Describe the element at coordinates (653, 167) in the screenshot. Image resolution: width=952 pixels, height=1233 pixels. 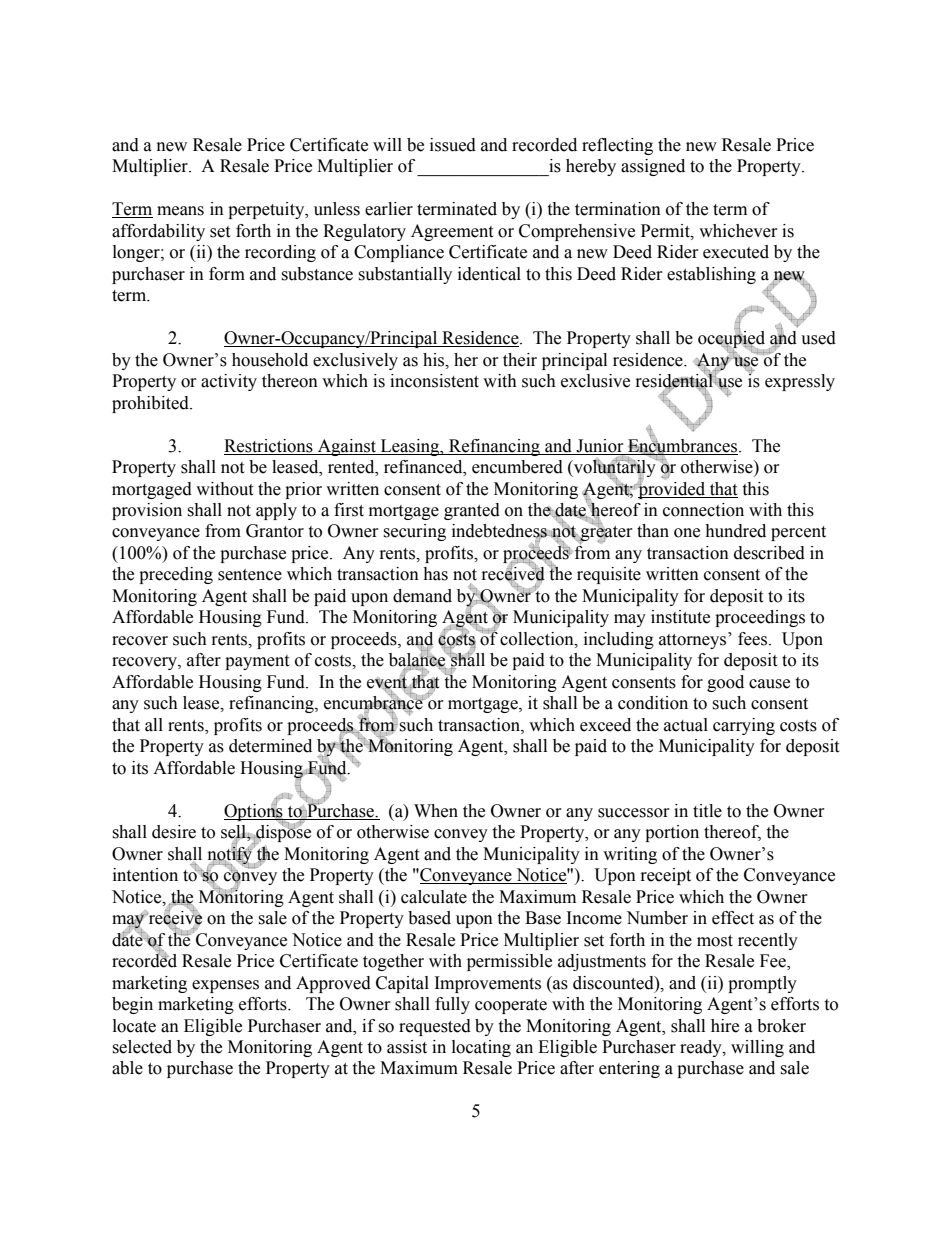
I see `assigned` at that location.
